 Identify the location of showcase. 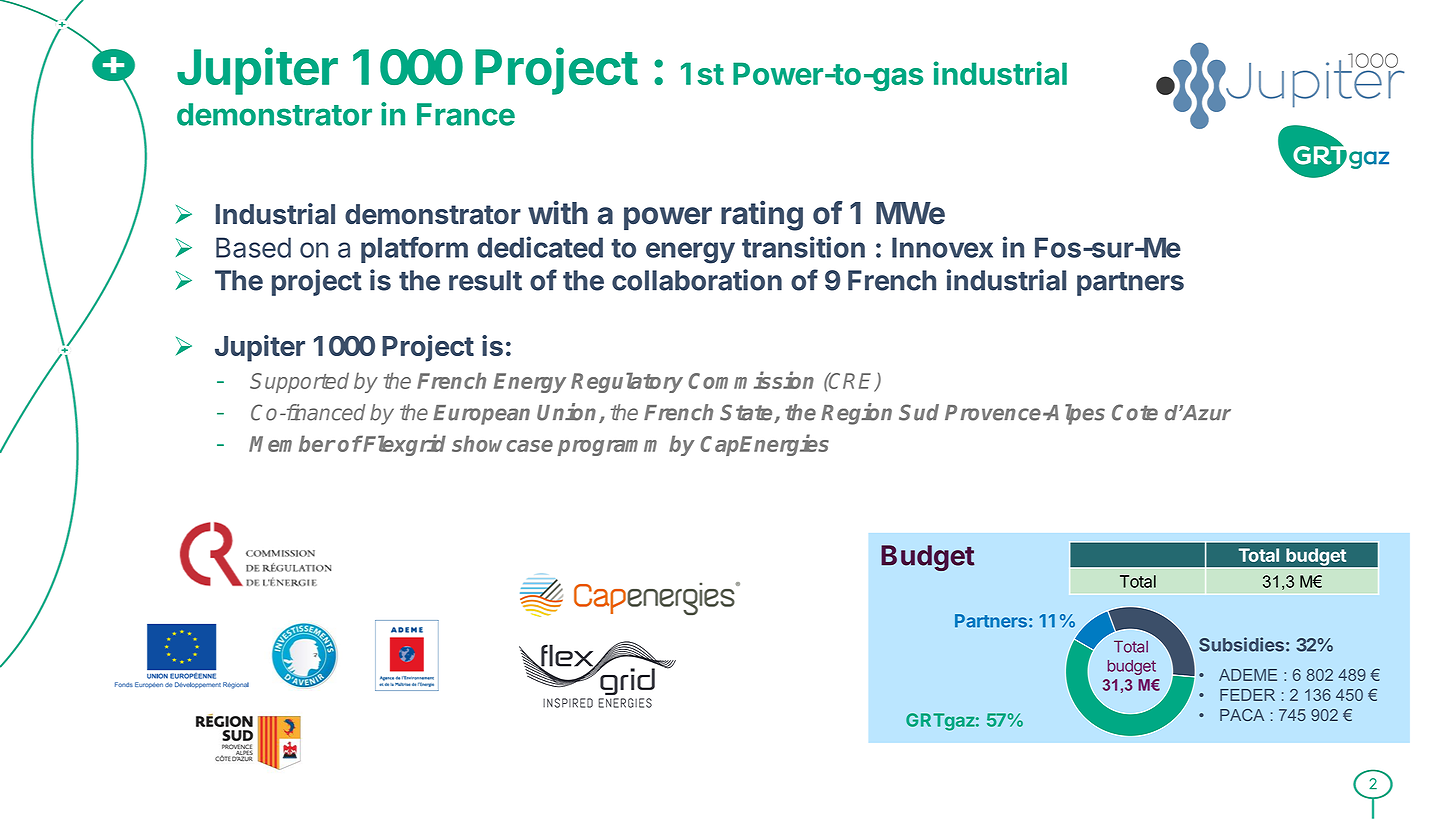
(502, 443).
